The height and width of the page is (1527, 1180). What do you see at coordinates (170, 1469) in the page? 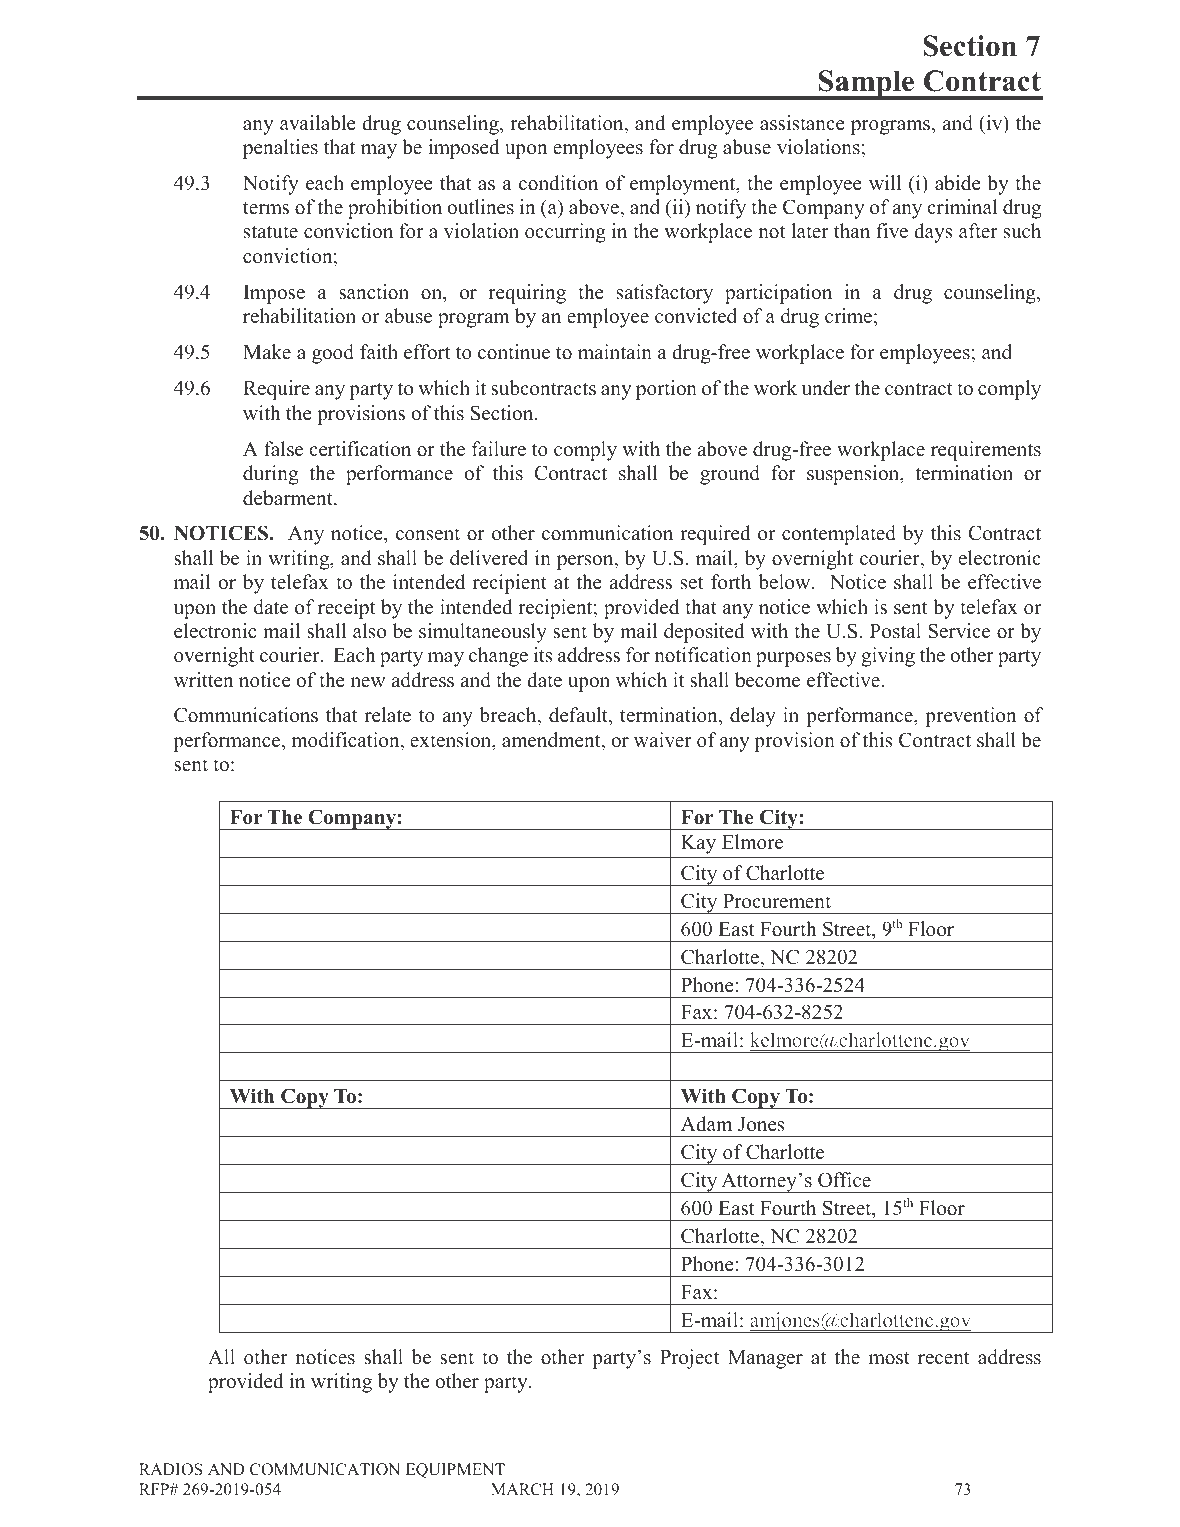
I see `RADIOS` at bounding box center [170, 1469].
